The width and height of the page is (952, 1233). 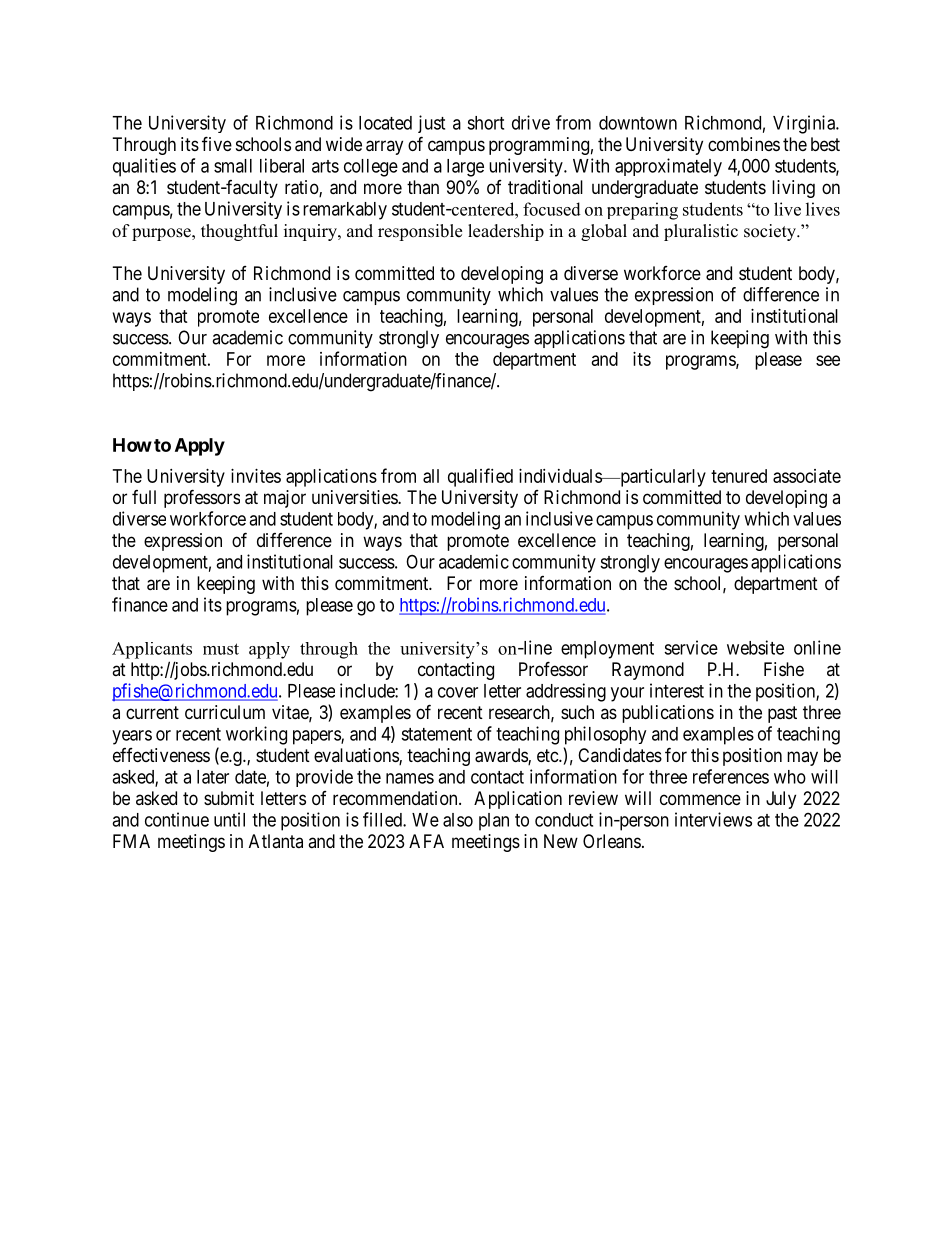 I want to click on short, so click(x=485, y=123).
